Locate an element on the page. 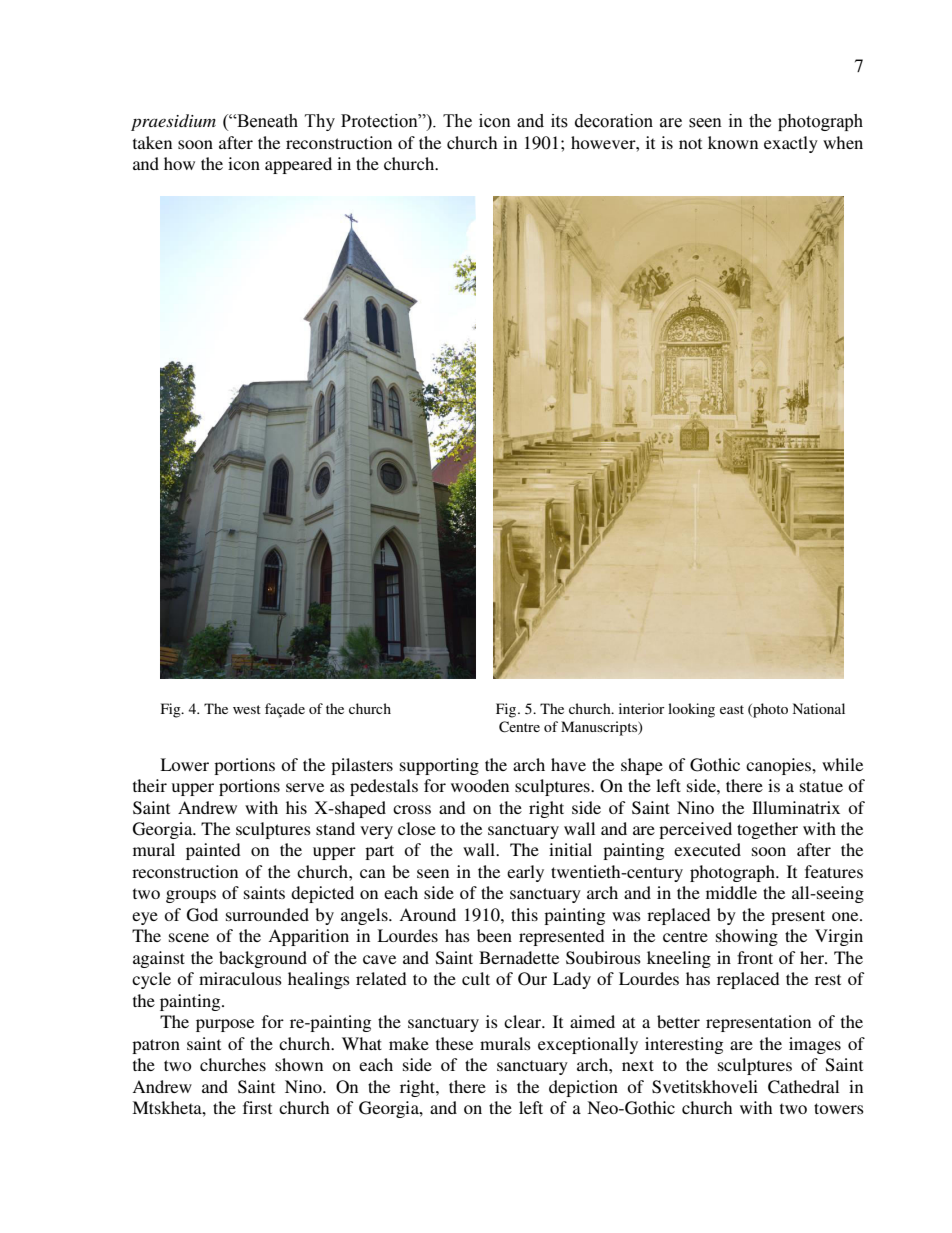 The height and width of the page is (1233, 952). west is located at coordinates (247, 709).
